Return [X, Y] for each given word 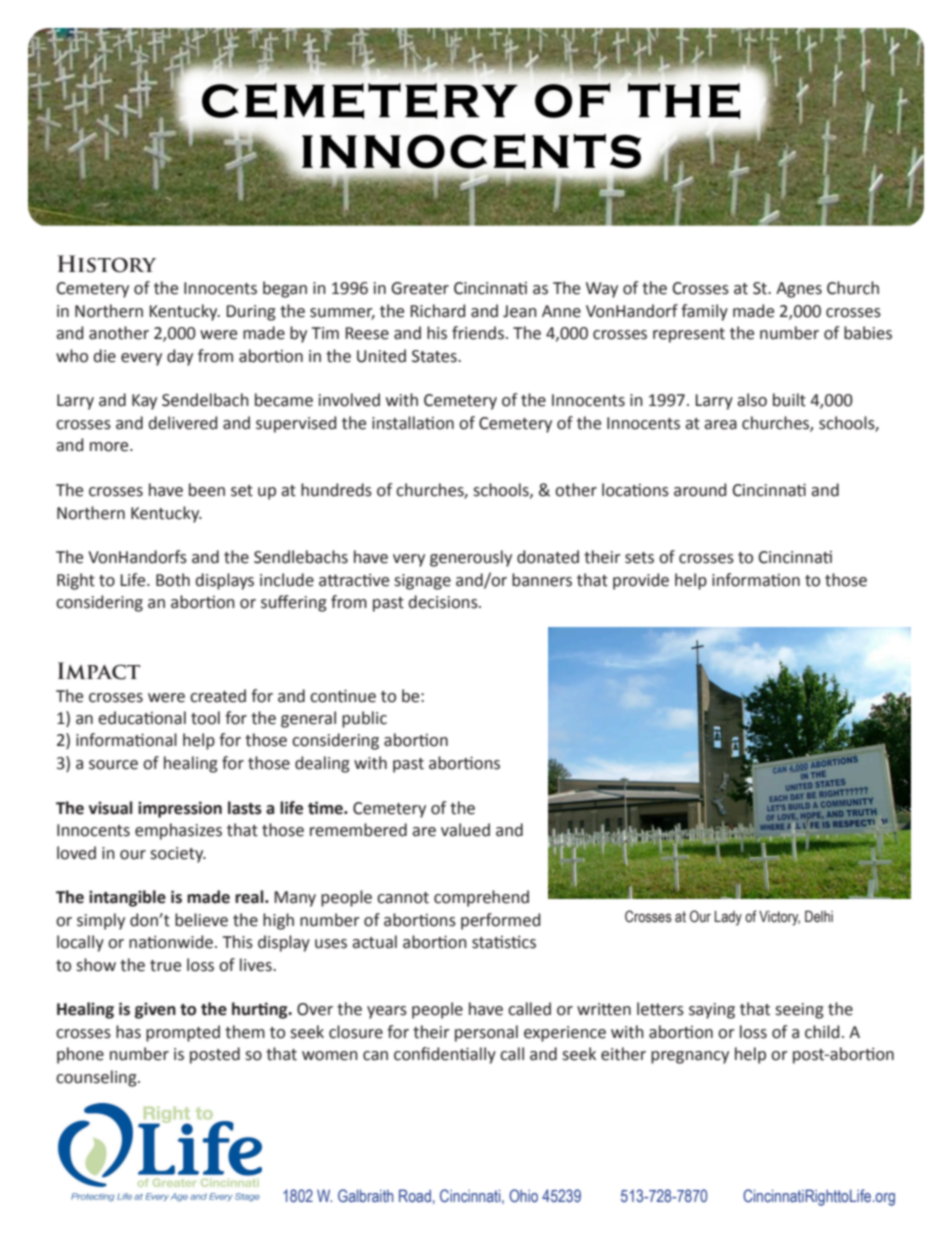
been [207, 490]
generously [471, 558]
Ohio [523, 1195]
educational [142, 718]
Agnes [799, 290]
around [700, 490]
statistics [504, 942]
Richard [437, 311]
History [107, 264]
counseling [97, 1078]
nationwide [171, 942]
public [364, 719]
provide [641, 581]
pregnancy [690, 1057]
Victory [779, 918]
